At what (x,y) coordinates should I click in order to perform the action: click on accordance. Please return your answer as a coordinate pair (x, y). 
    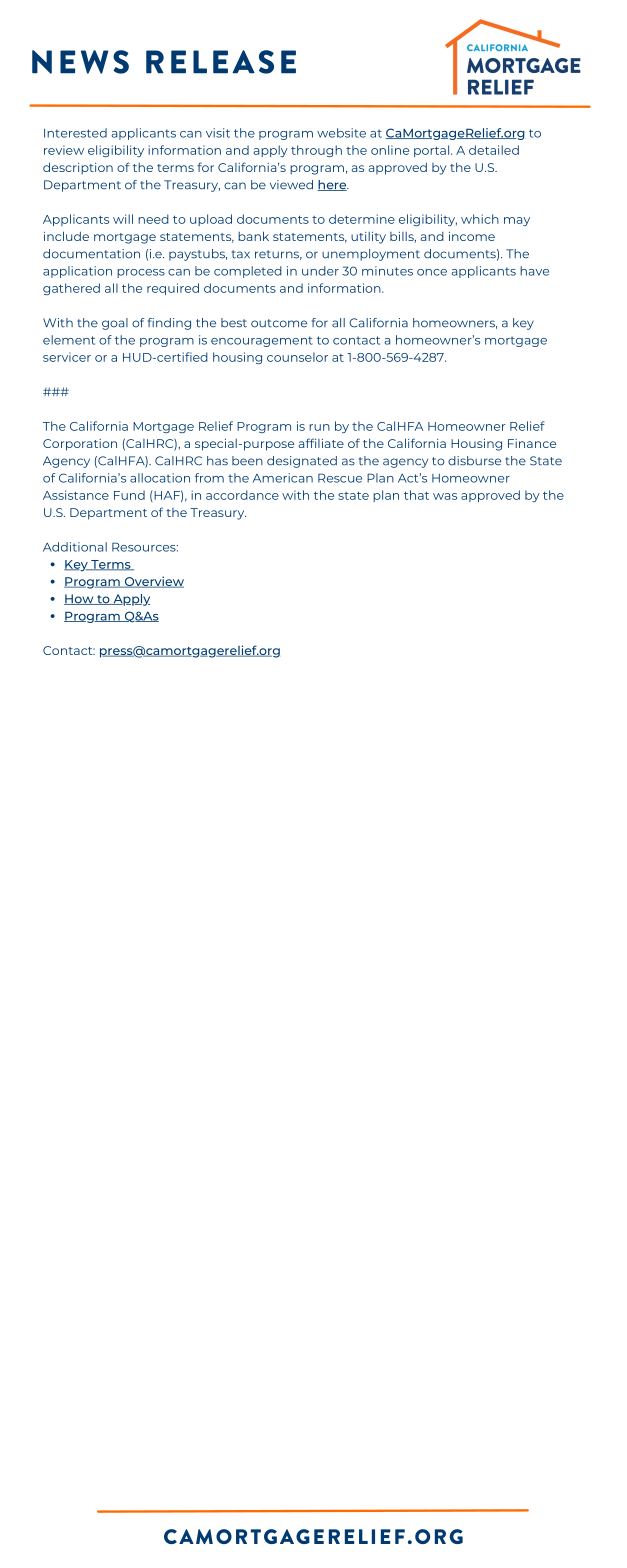
    Looking at the image, I should click on (242, 495).
